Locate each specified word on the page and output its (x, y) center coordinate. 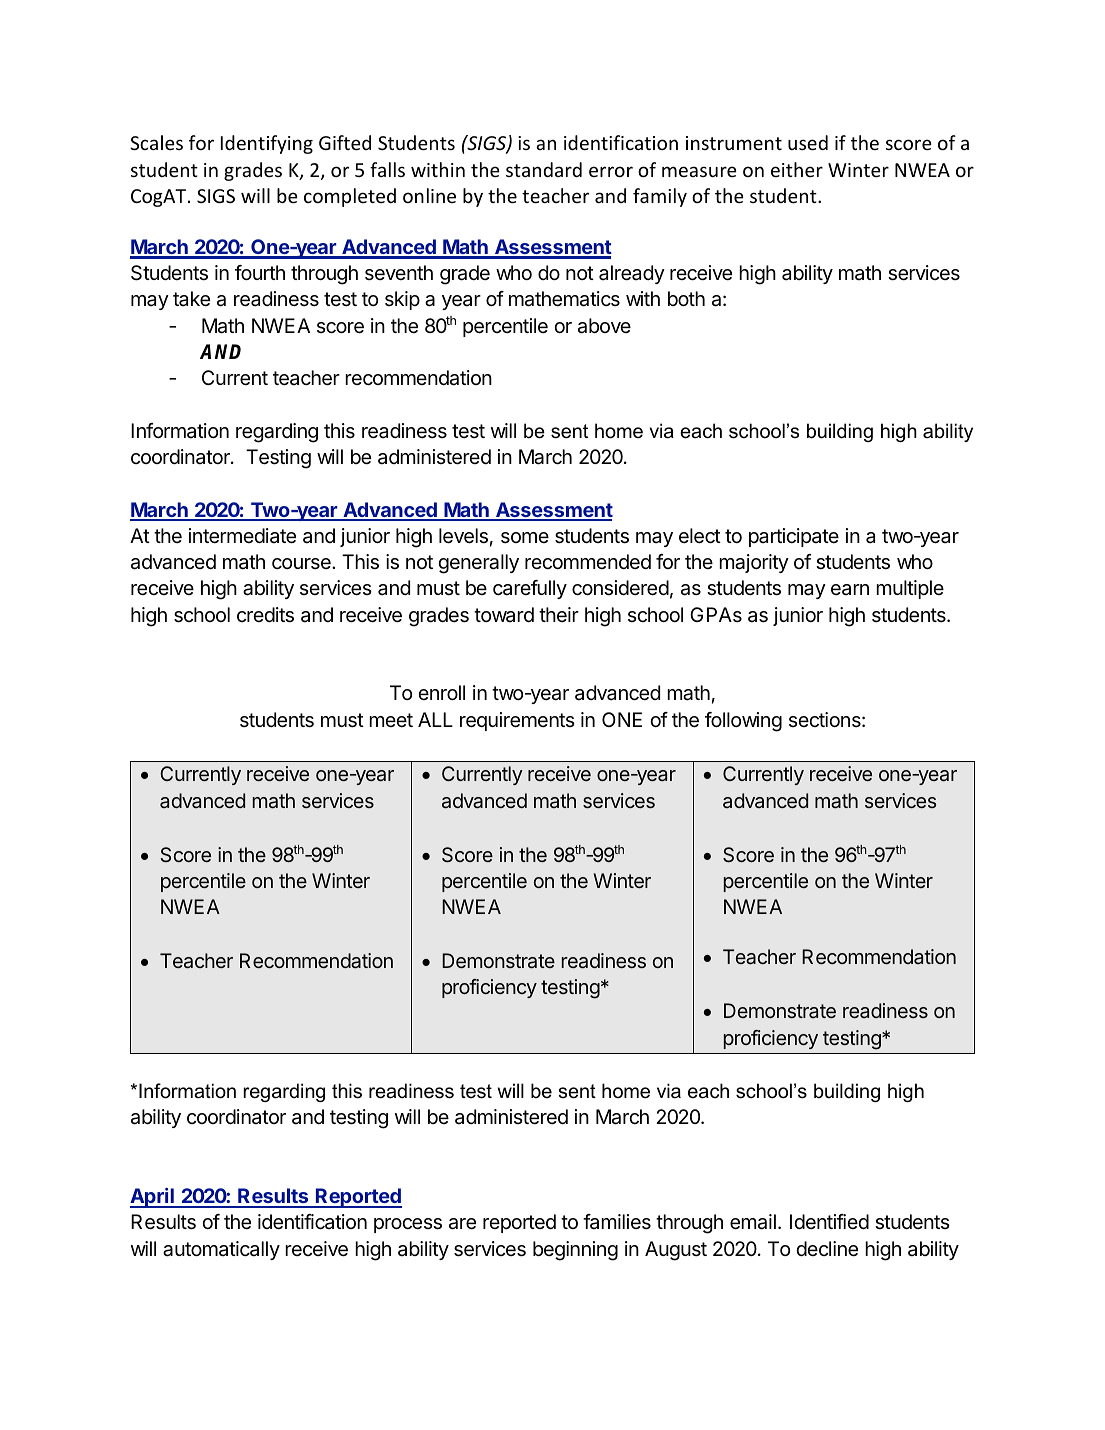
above (604, 326)
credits (265, 615)
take (191, 299)
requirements (517, 721)
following (743, 722)
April (153, 1198)
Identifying (267, 144)
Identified (829, 1221)
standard (544, 169)
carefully (530, 589)
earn (850, 590)
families (617, 1222)
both (686, 298)
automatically (221, 1250)
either (797, 169)
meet (391, 720)
